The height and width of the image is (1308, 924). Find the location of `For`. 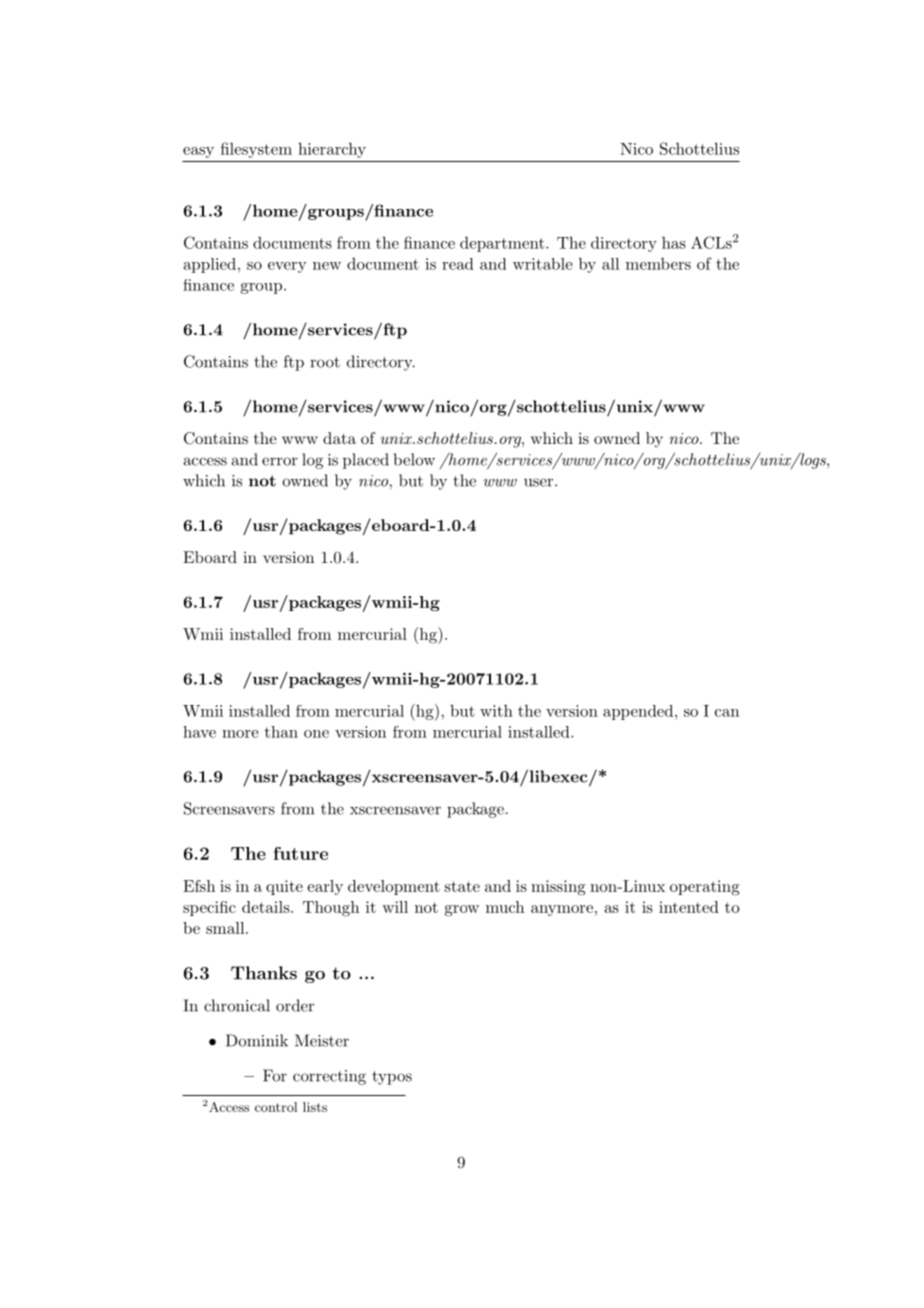

For is located at coordinates (275, 1075).
